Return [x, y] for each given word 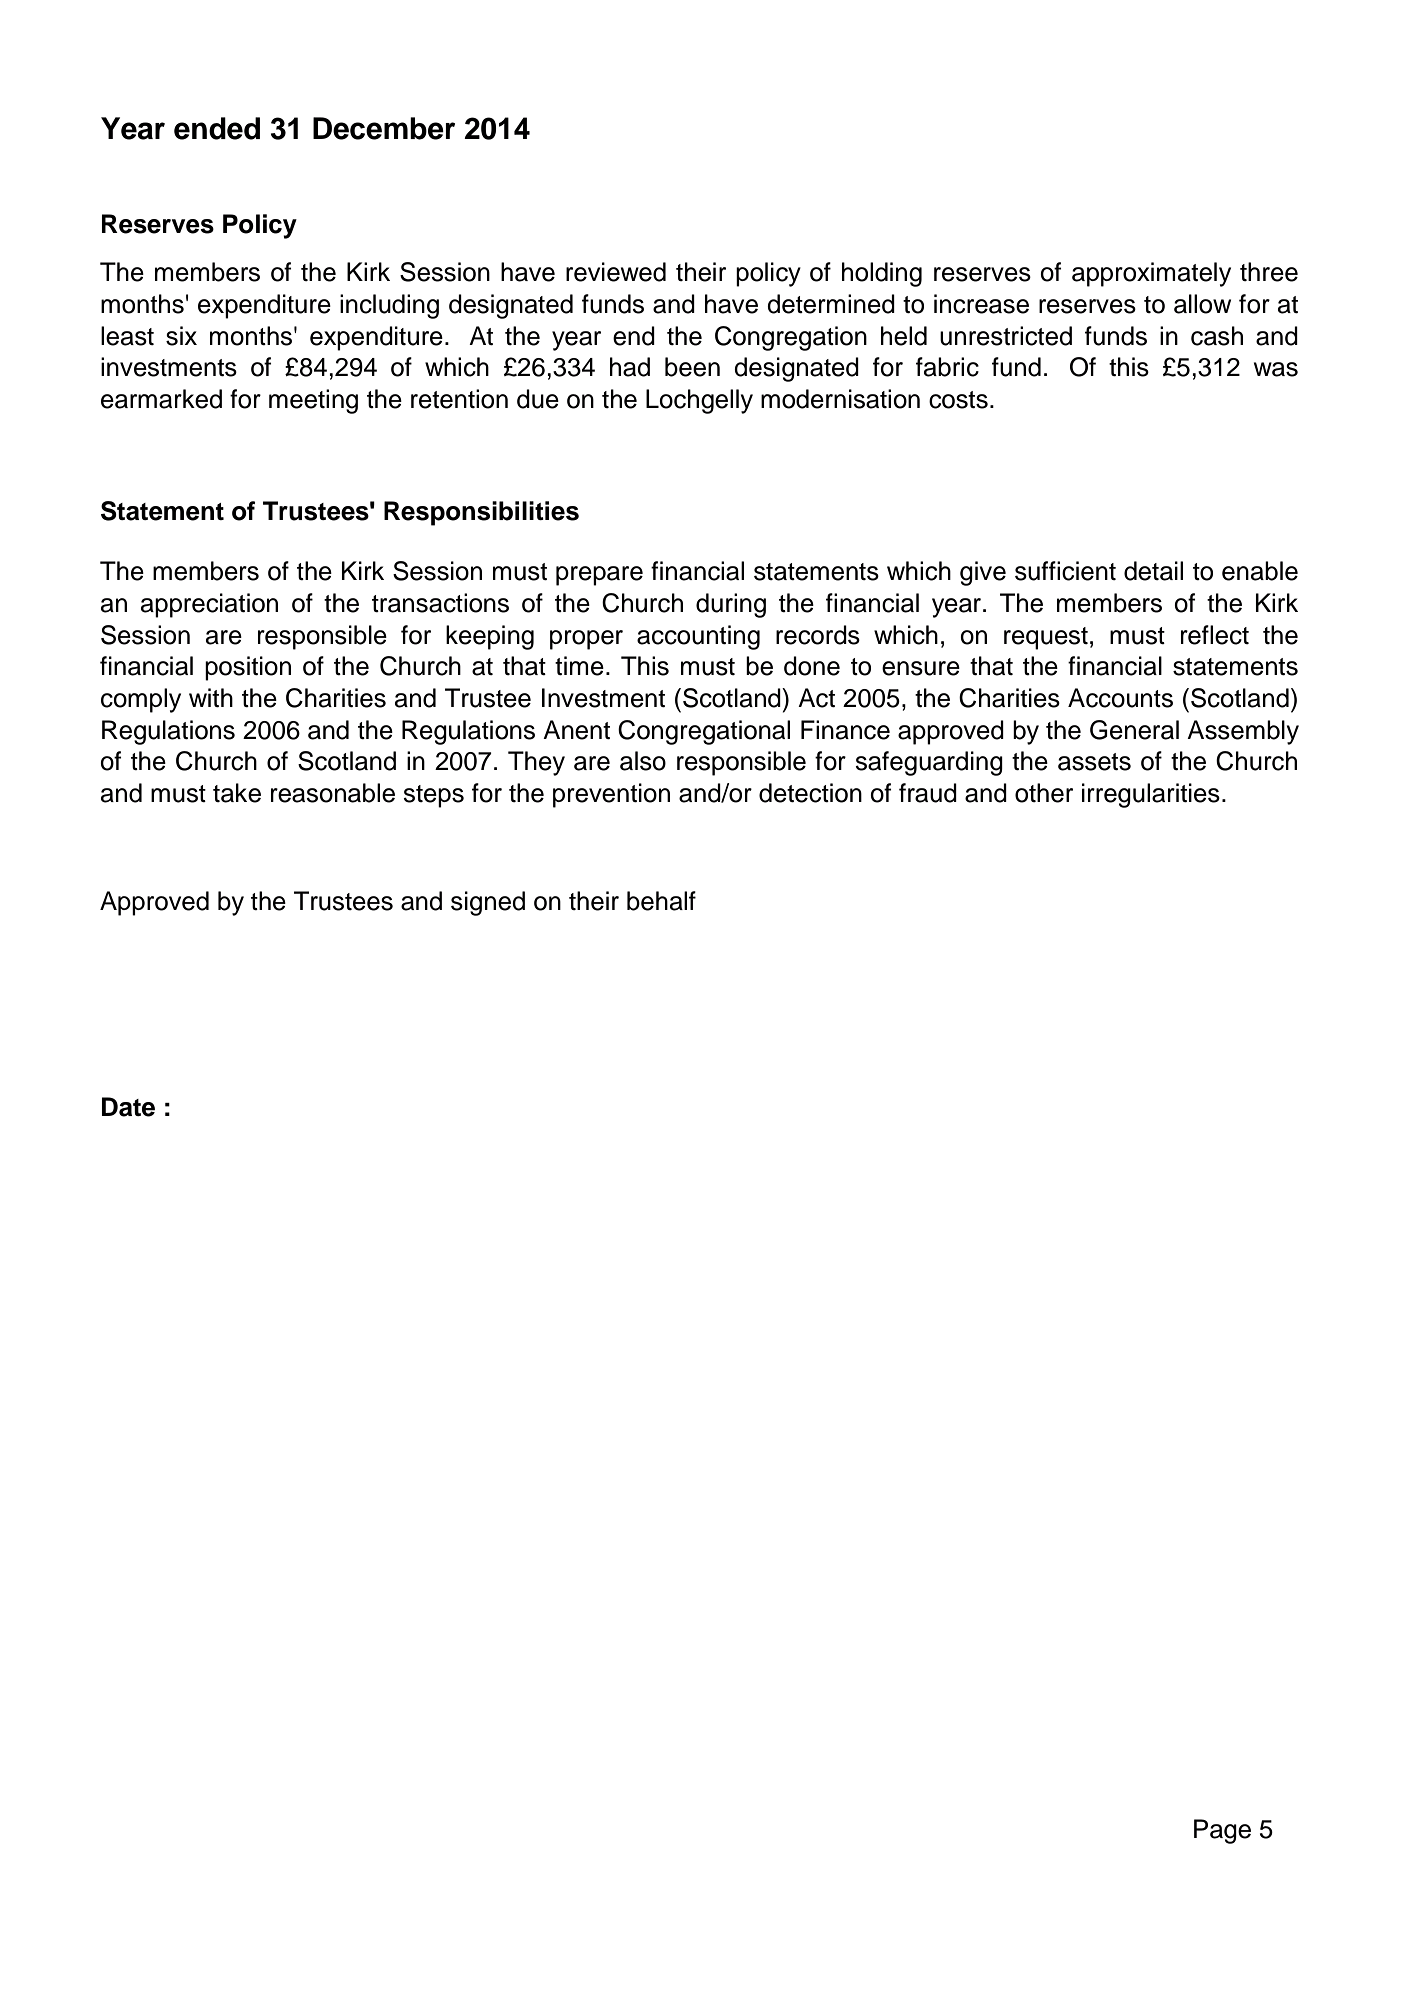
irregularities [1151, 795]
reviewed [616, 272]
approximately [1151, 274]
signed [488, 903]
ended [217, 128]
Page [1222, 1831]
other [1044, 793]
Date [128, 1107]
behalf [661, 901]
